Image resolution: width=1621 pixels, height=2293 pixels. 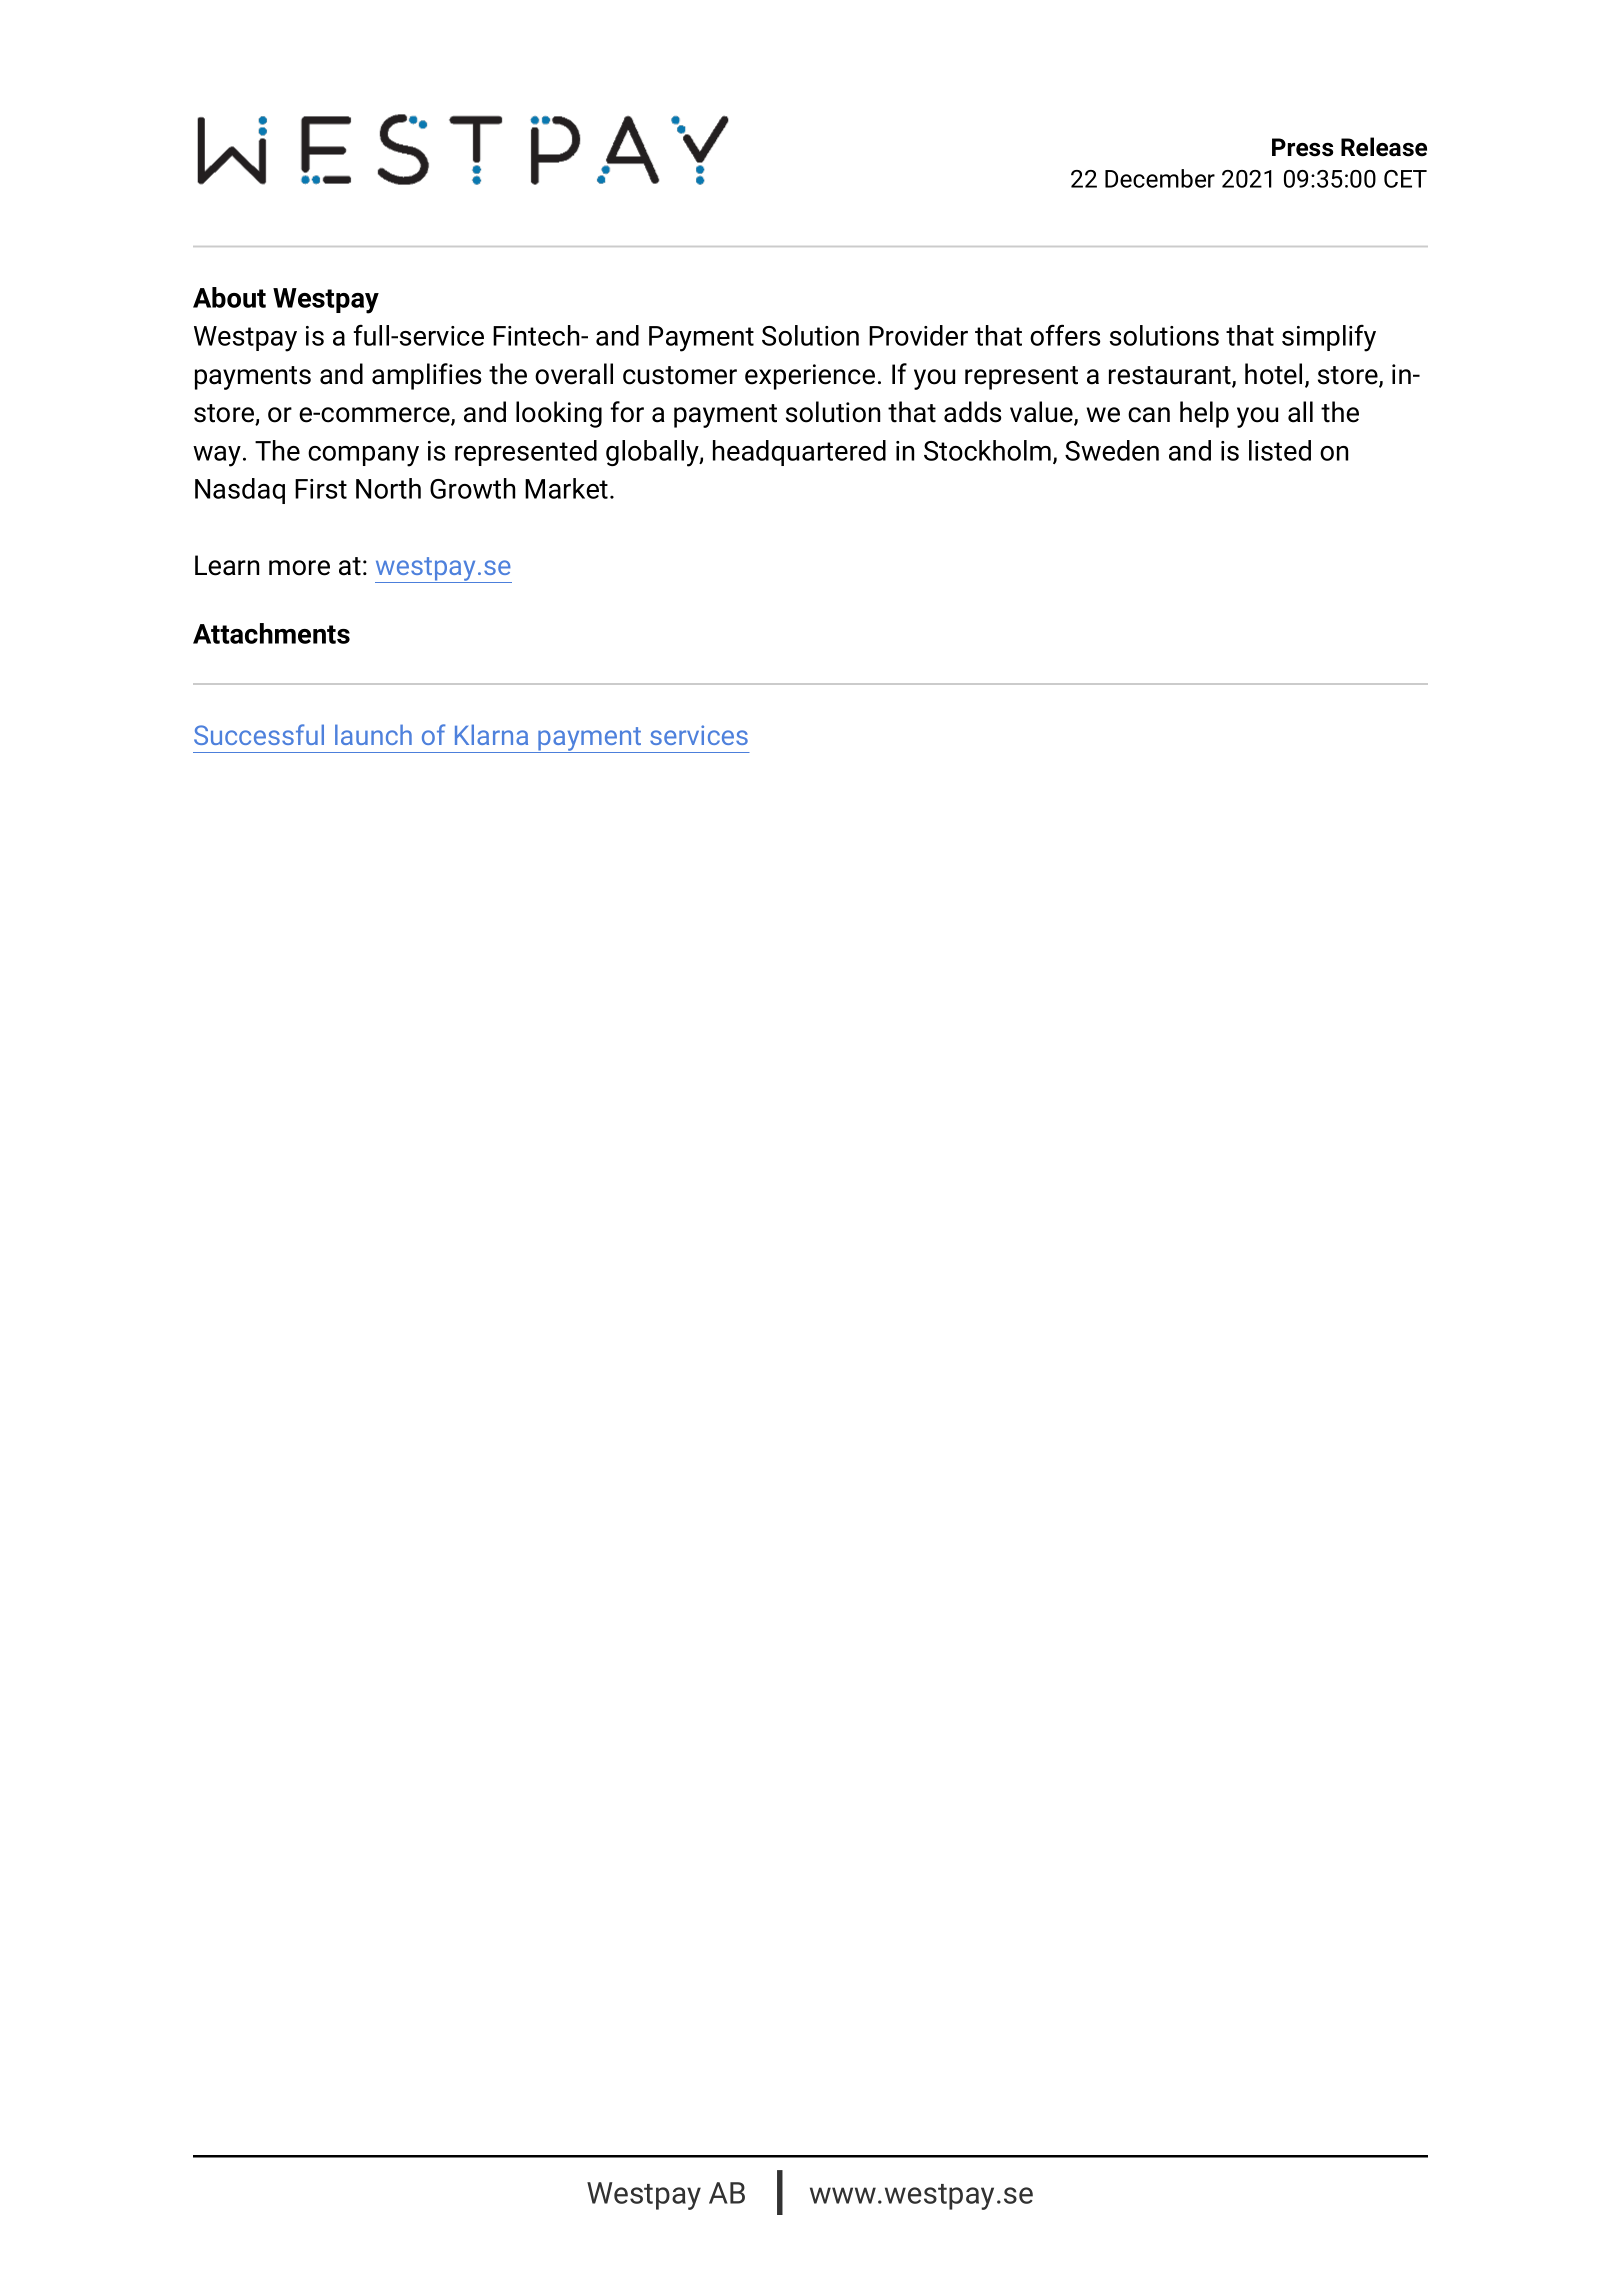 I want to click on more, so click(x=299, y=568).
